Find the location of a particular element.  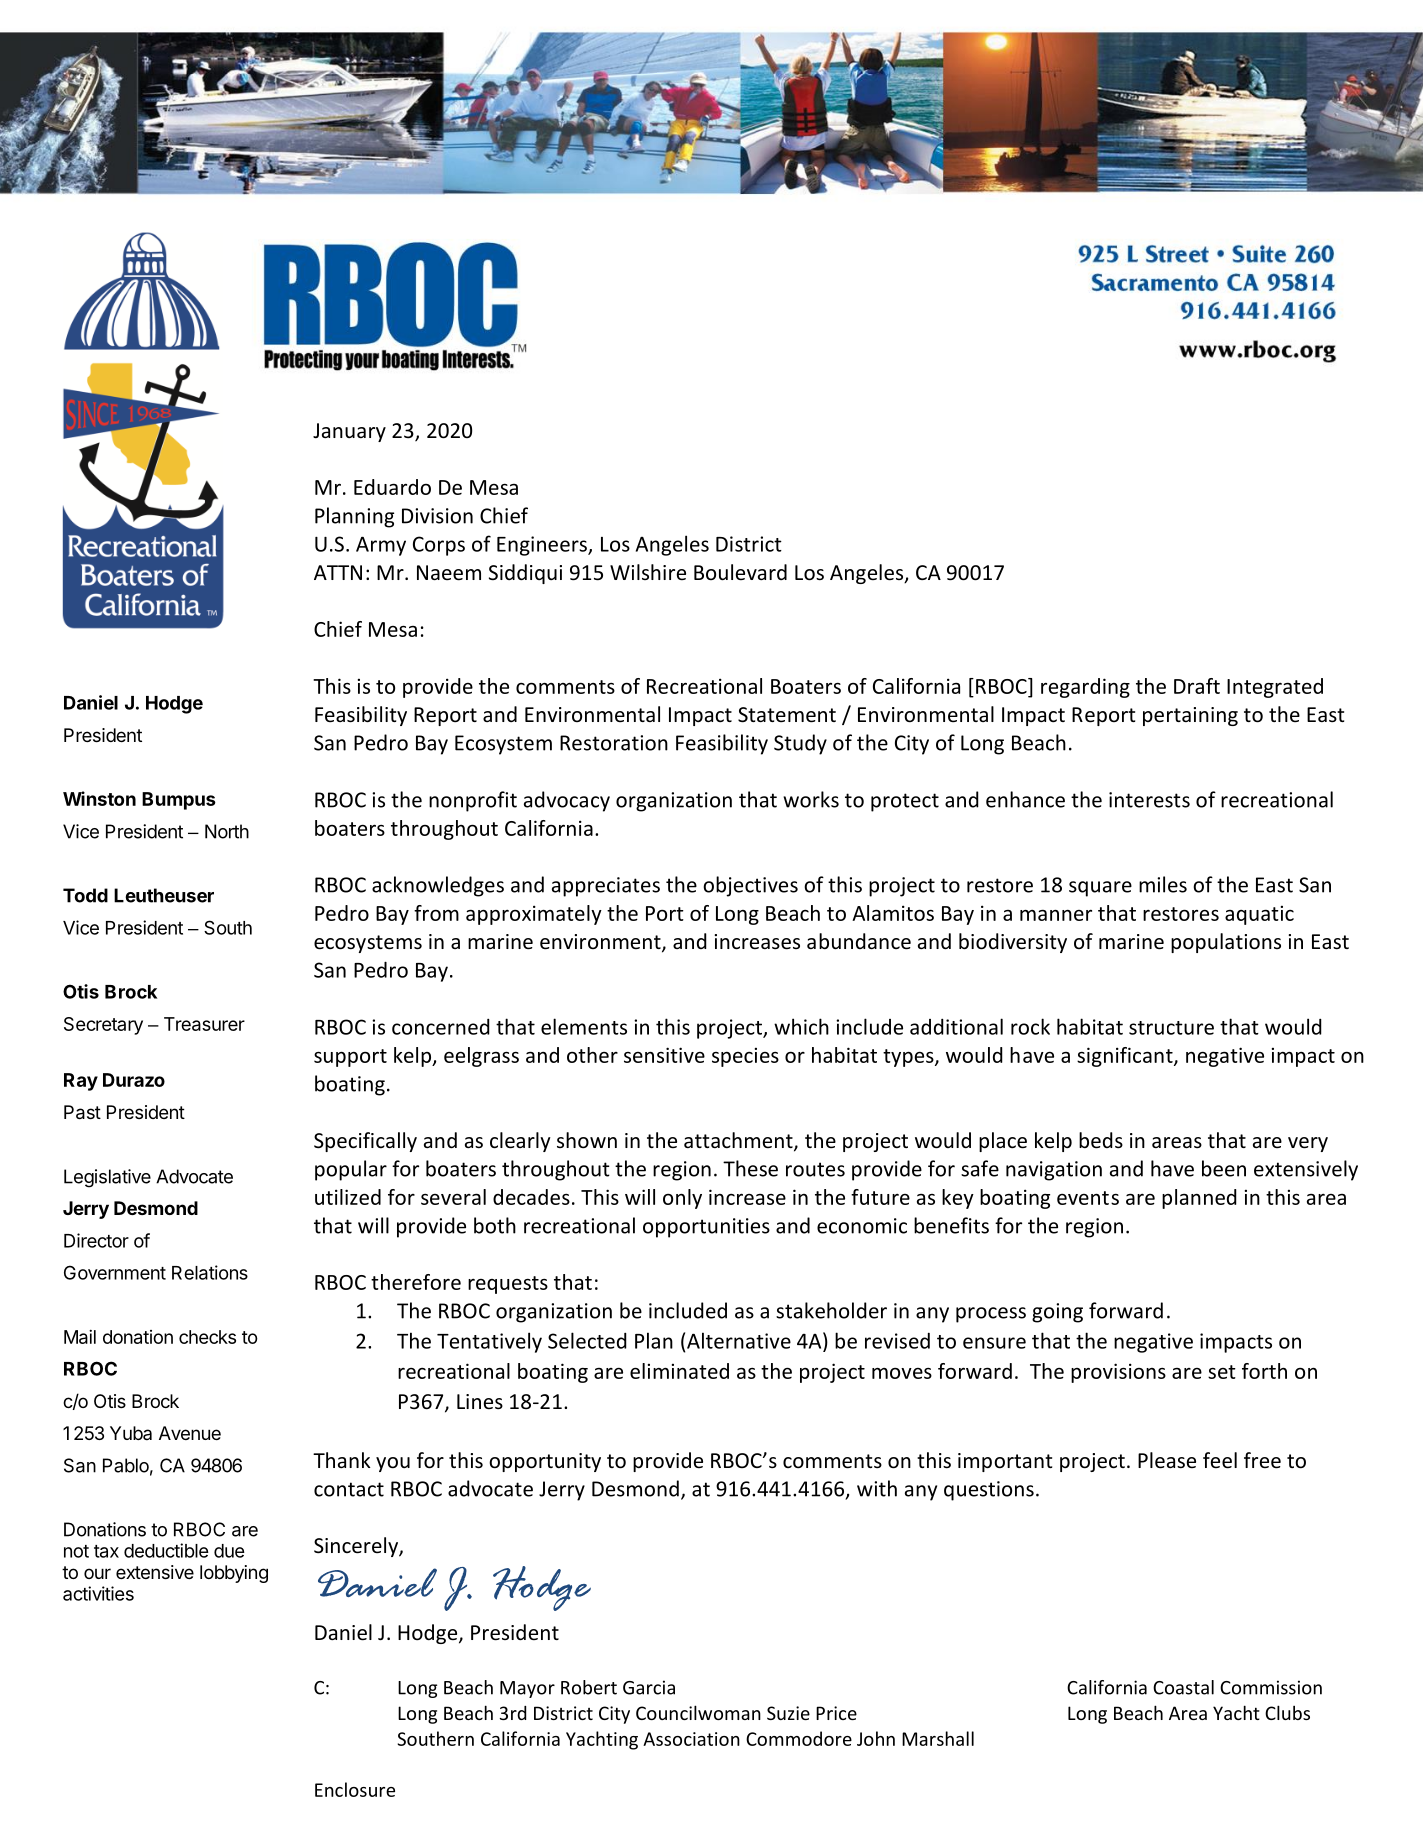

Association is located at coordinates (691, 1739).
